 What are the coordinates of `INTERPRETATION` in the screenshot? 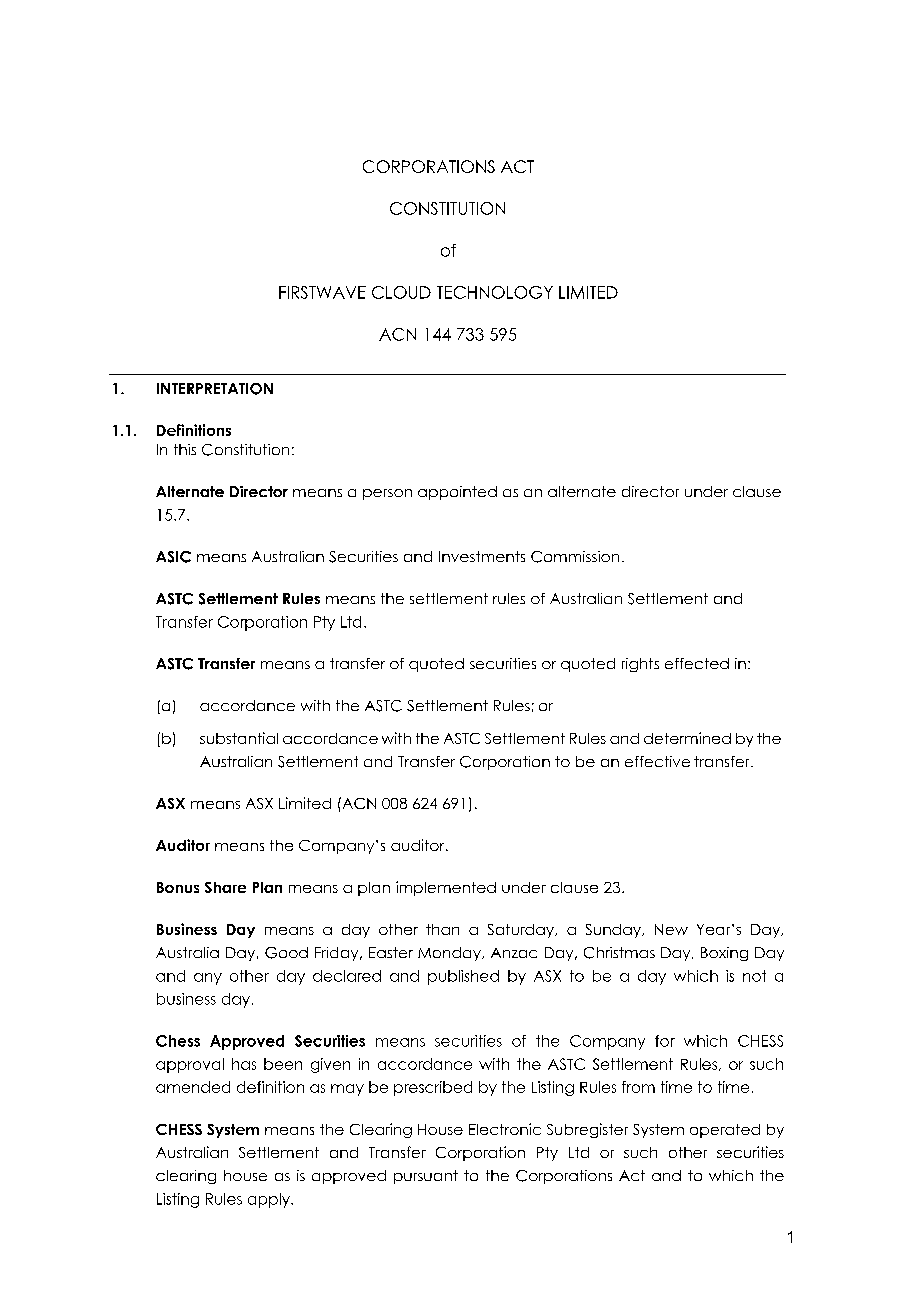 It's located at (215, 389).
